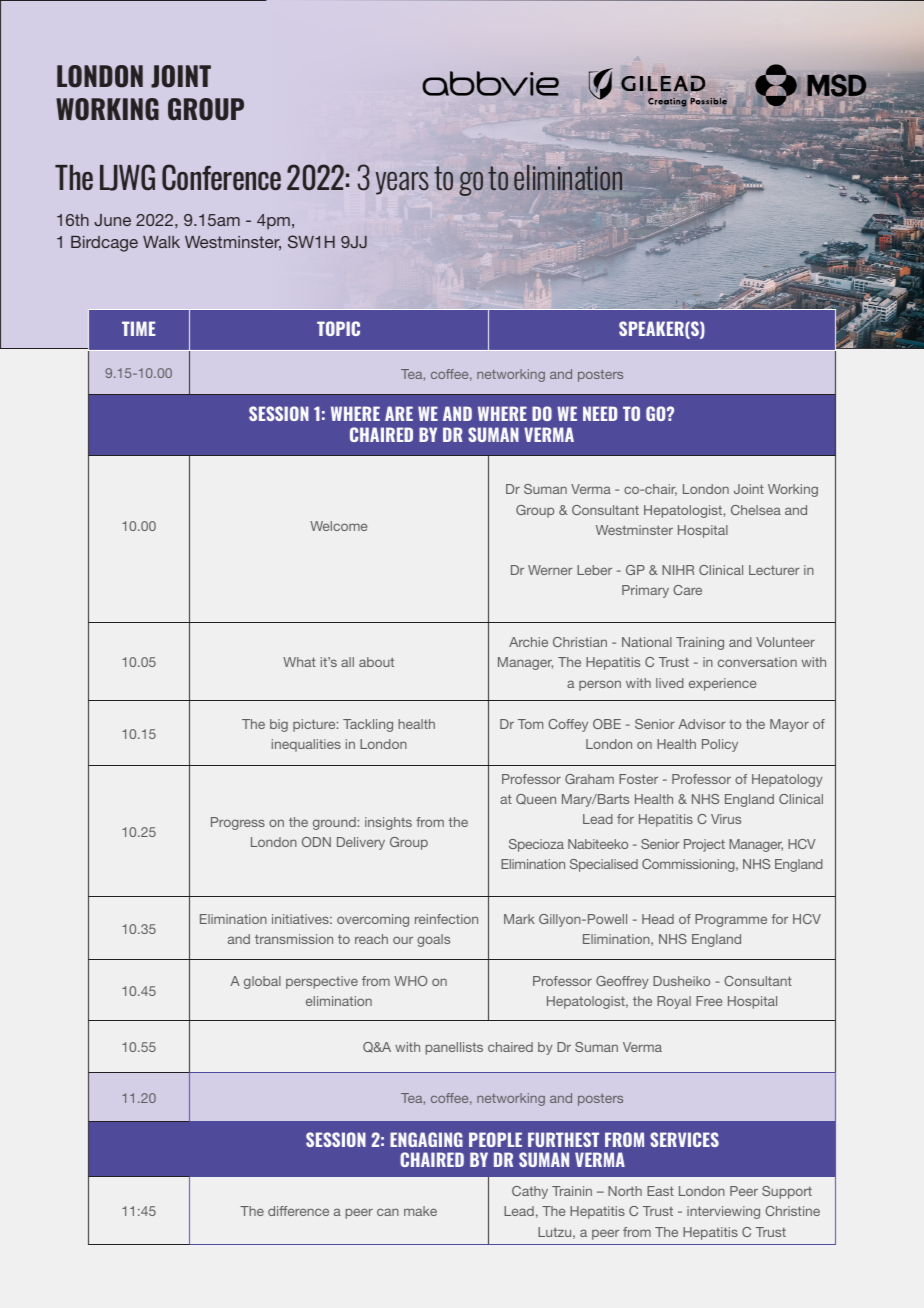 This screenshot has height=1308, width=924. I want to click on insights, so click(388, 823).
